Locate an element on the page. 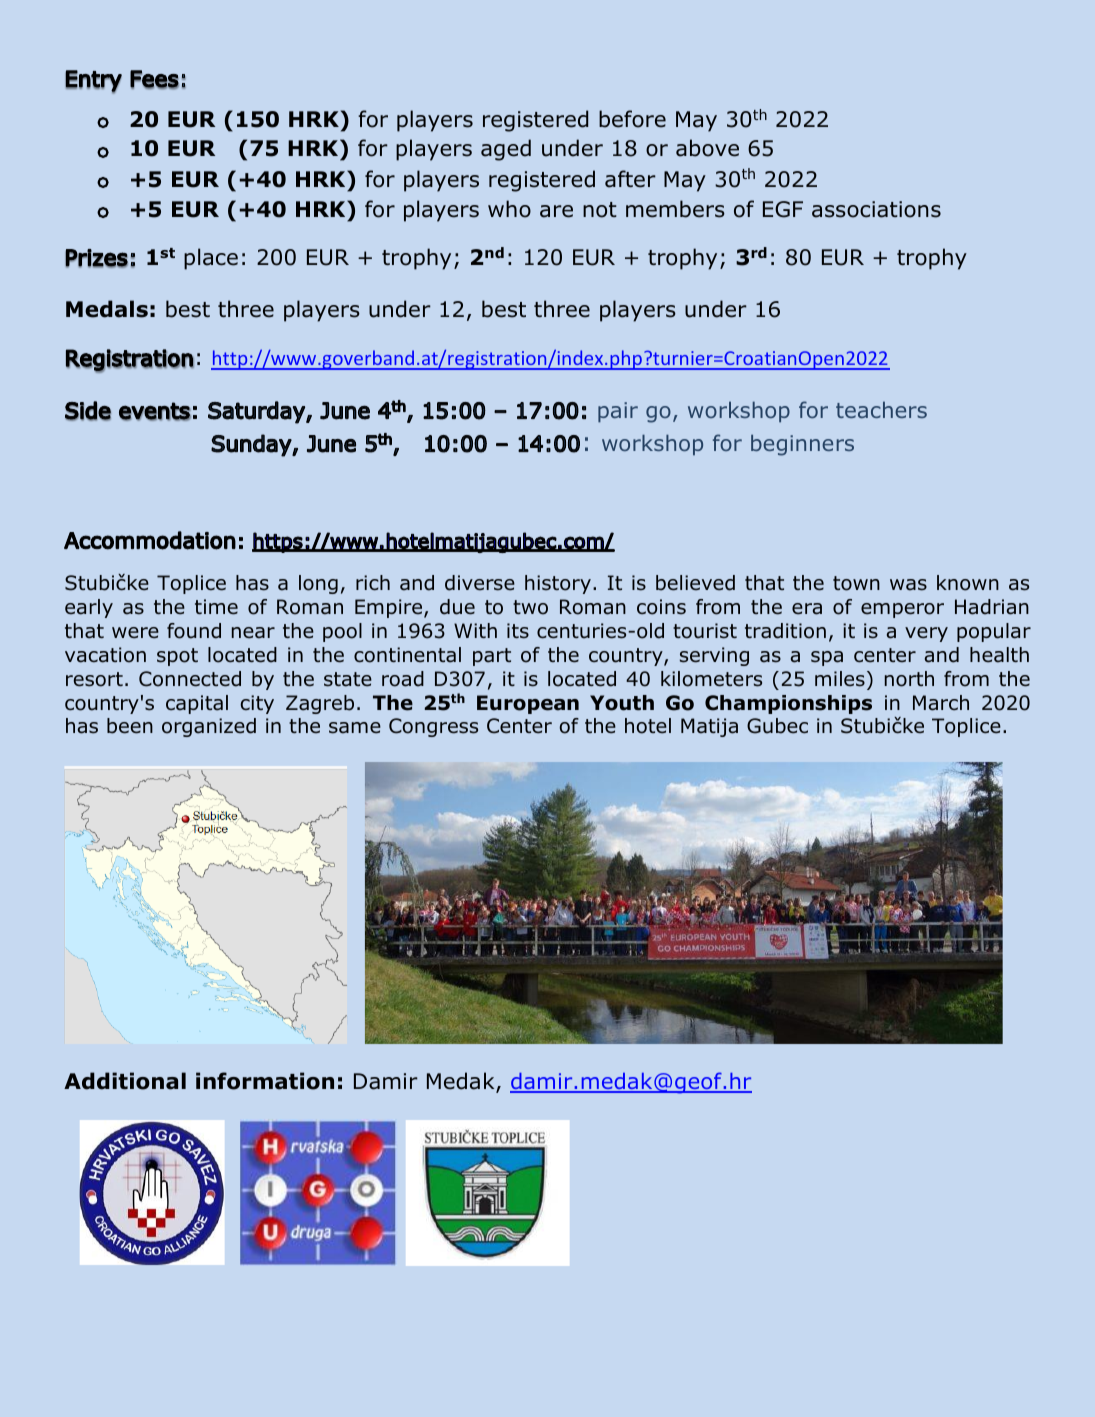 The width and height of the page is (1095, 1417). two is located at coordinates (530, 607).
